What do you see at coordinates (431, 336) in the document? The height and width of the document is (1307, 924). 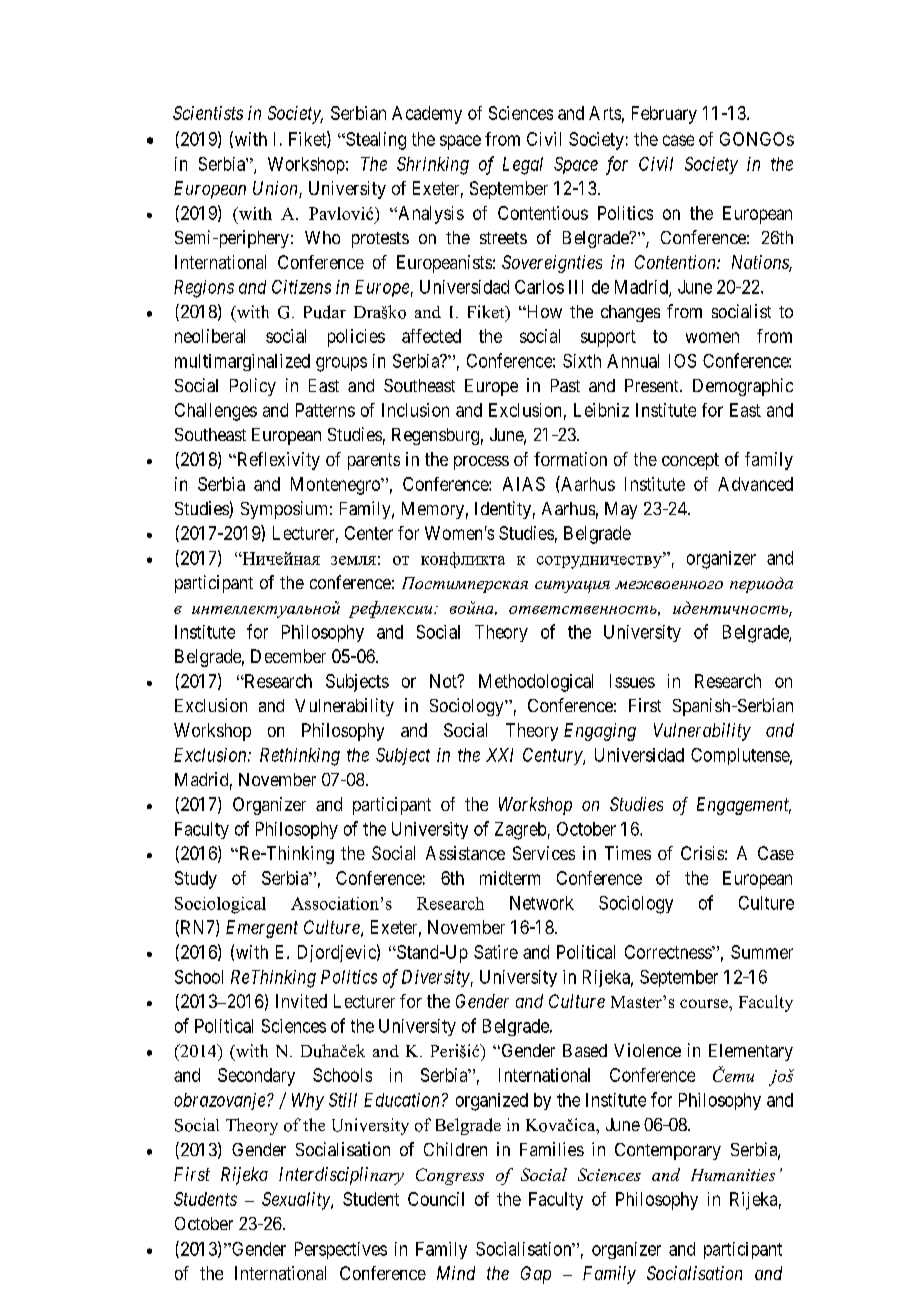 I see `affected` at bounding box center [431, 336].
